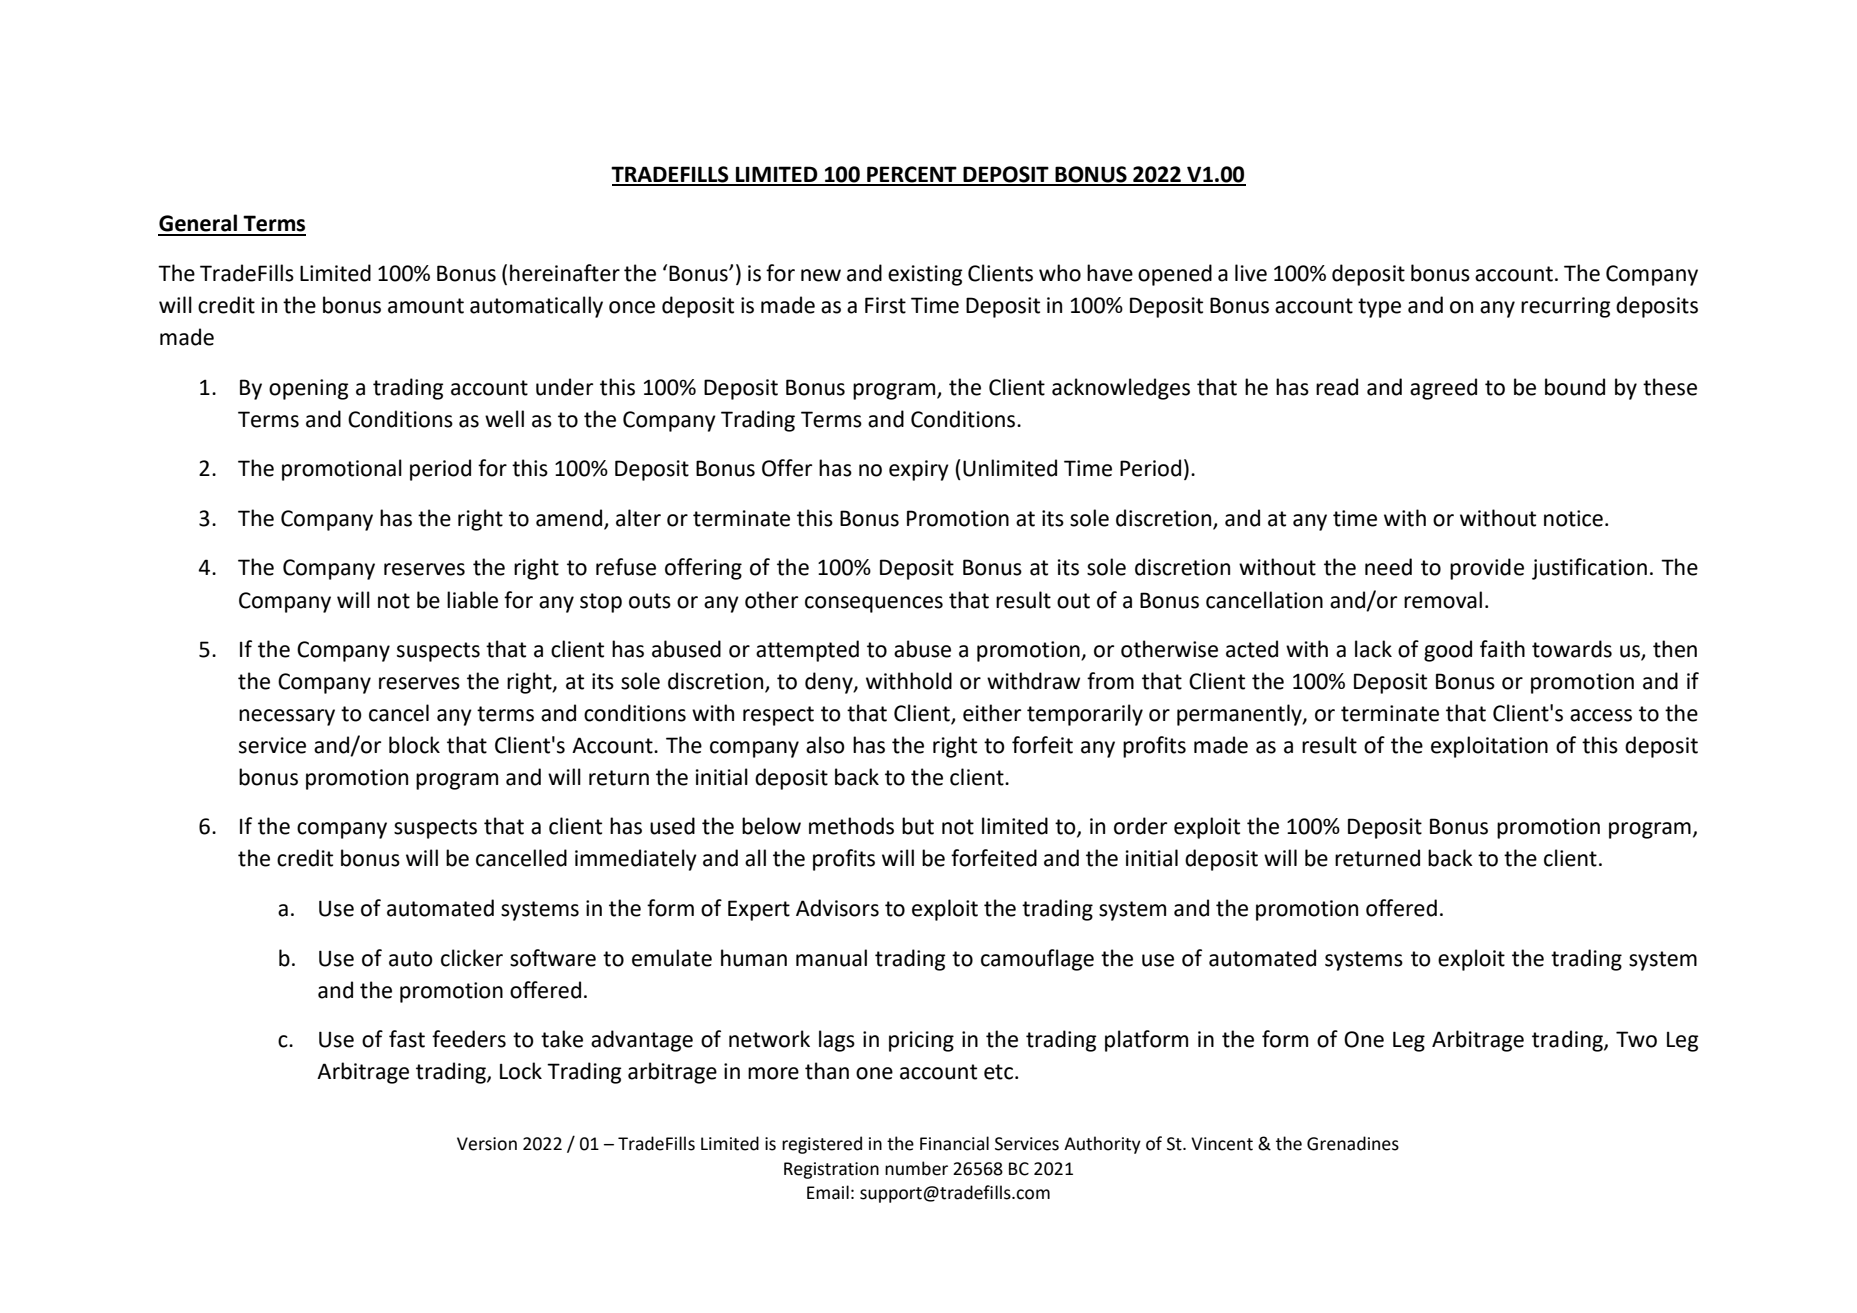 This screenshot has height=1313, width=1857. Describe the element at coordinates (287, 717) in the screenshot. I see `necessary` at that location.
